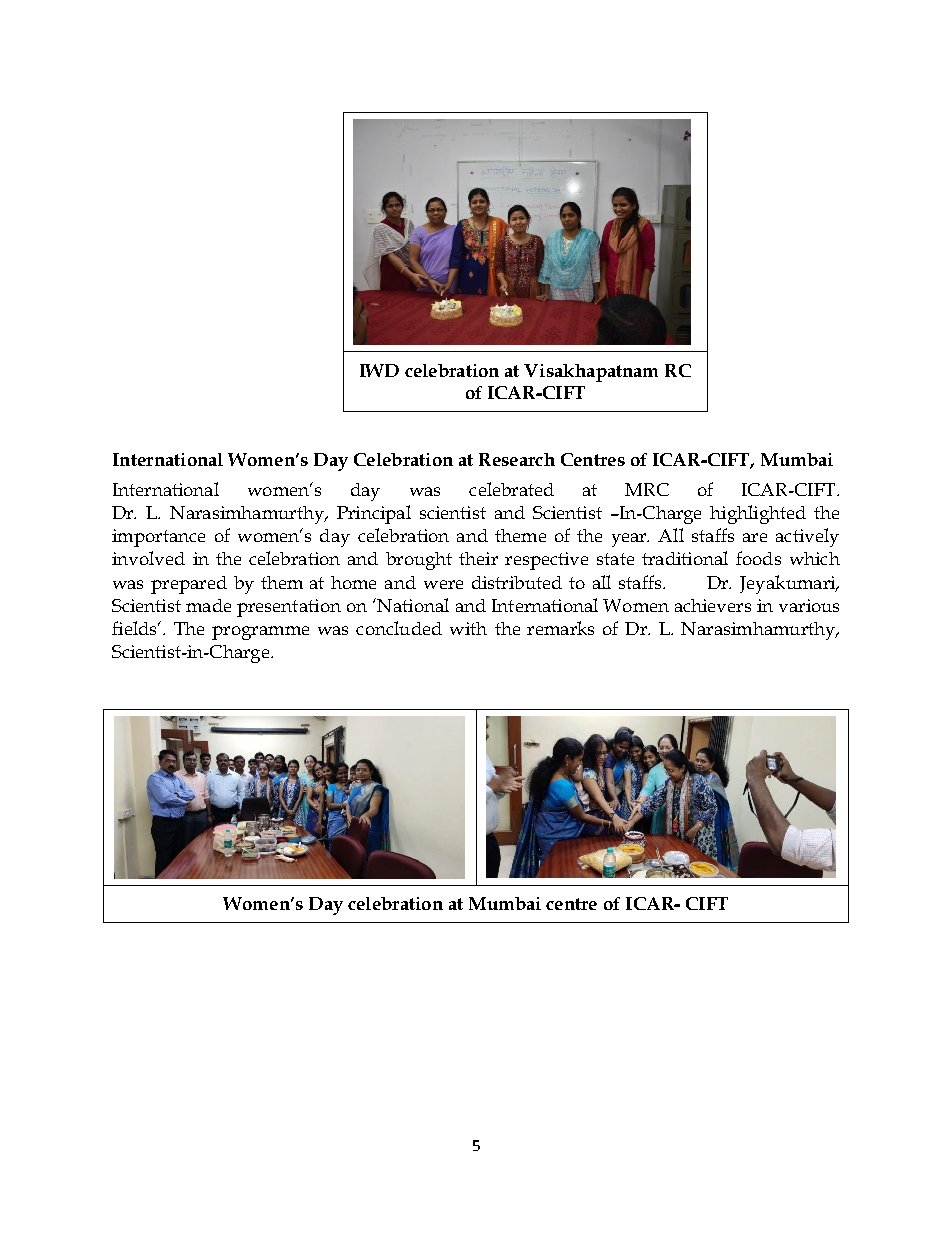  I want to click on with, so click(468, 628).
